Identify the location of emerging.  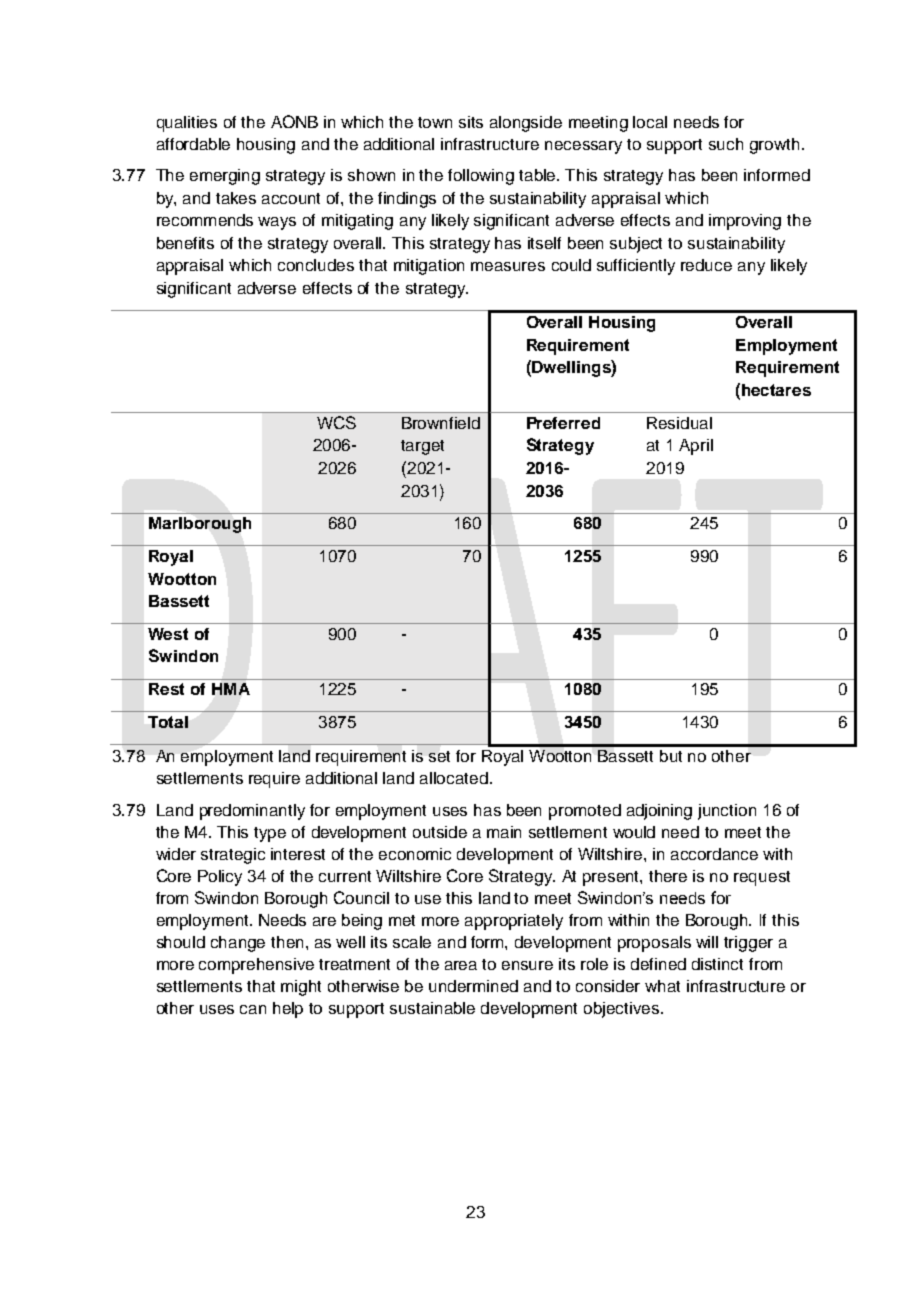
(225, 177).
